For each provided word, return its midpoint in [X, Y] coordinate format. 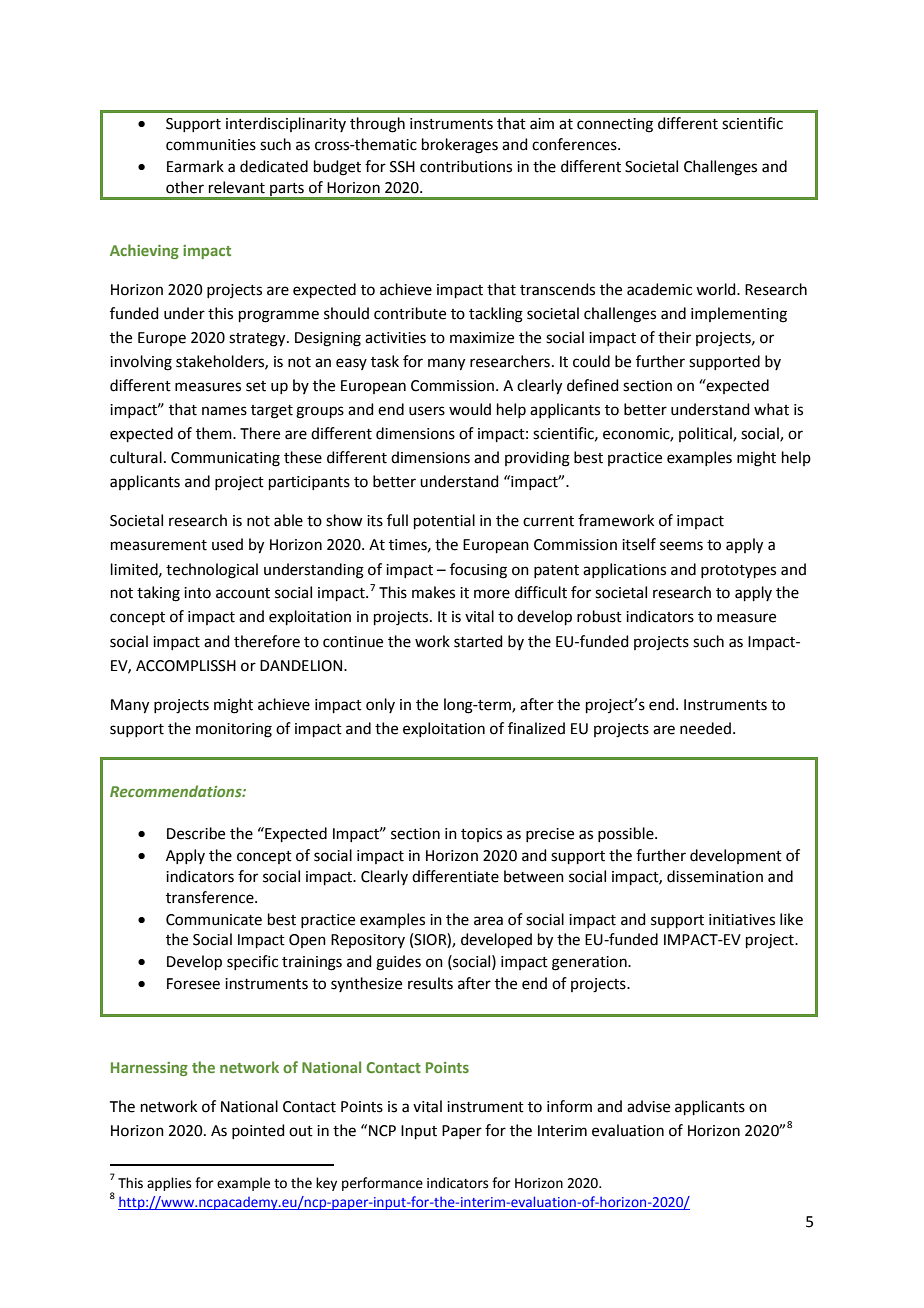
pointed [258, 1131]
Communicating [225, 459]
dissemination [715, 876]
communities [211, 145]
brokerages [460, 146]
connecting [615, 125]
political [706, 434]
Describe [196, 833]
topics [481, 835]
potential [444, 521]
